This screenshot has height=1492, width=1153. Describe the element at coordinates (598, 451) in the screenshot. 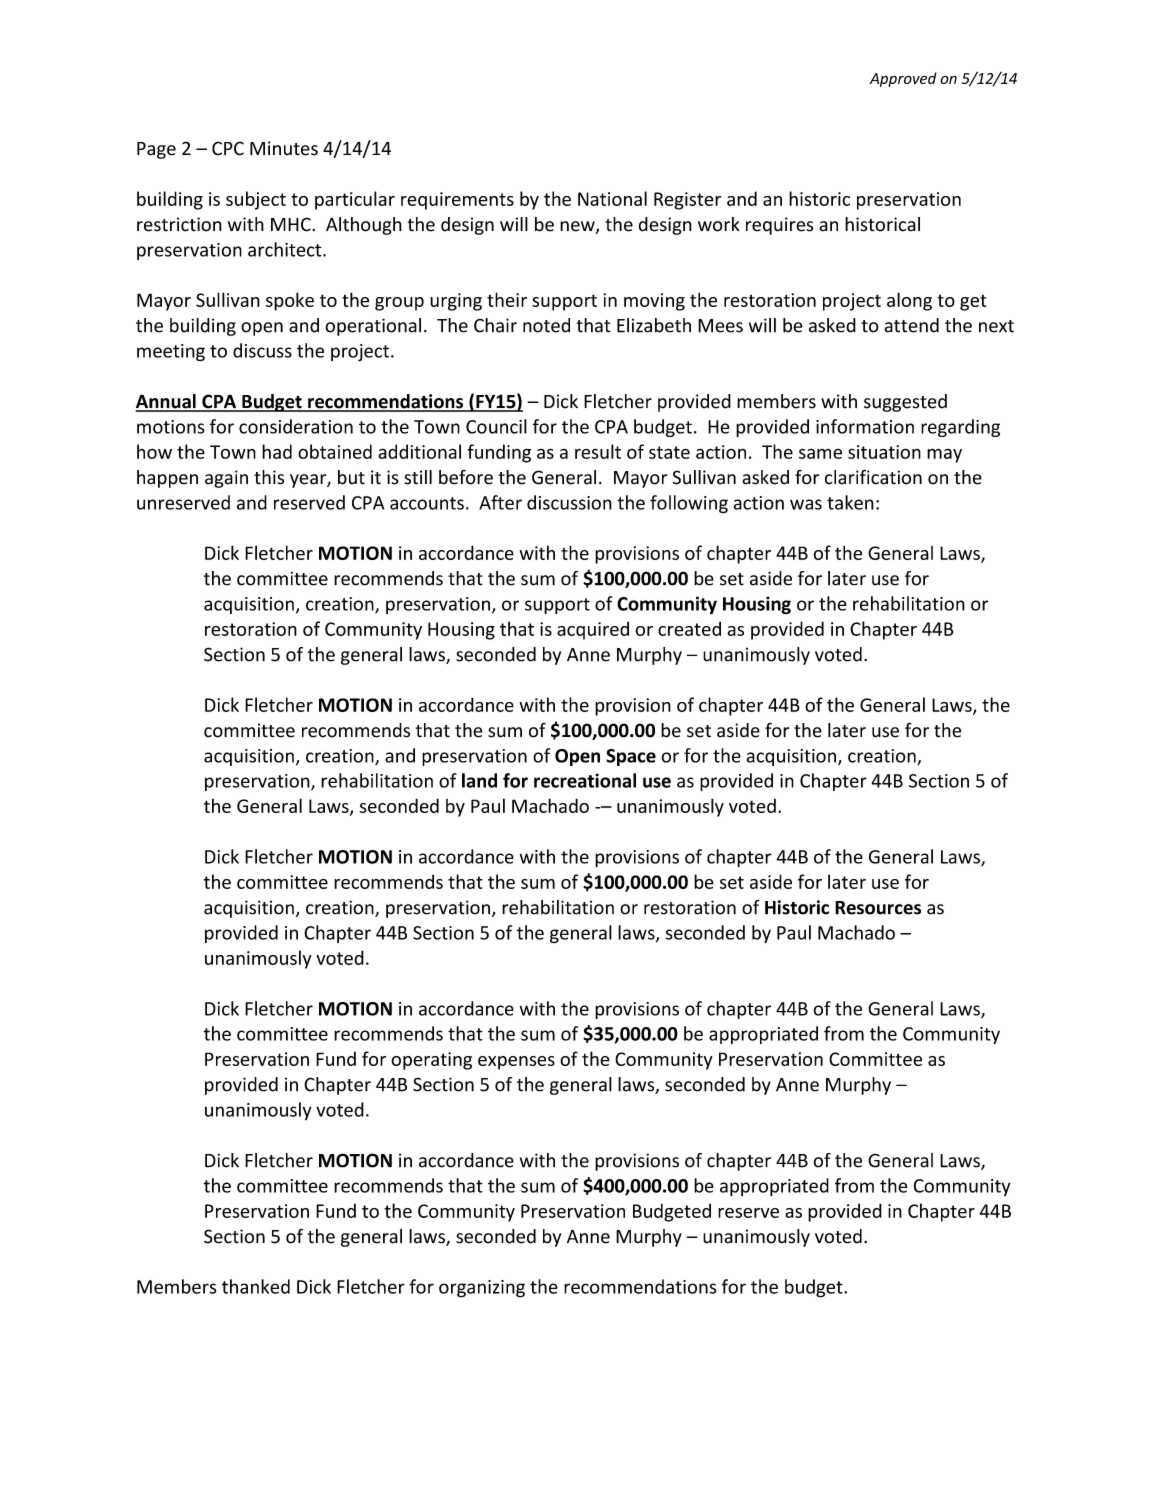

I see `result` at that location.
